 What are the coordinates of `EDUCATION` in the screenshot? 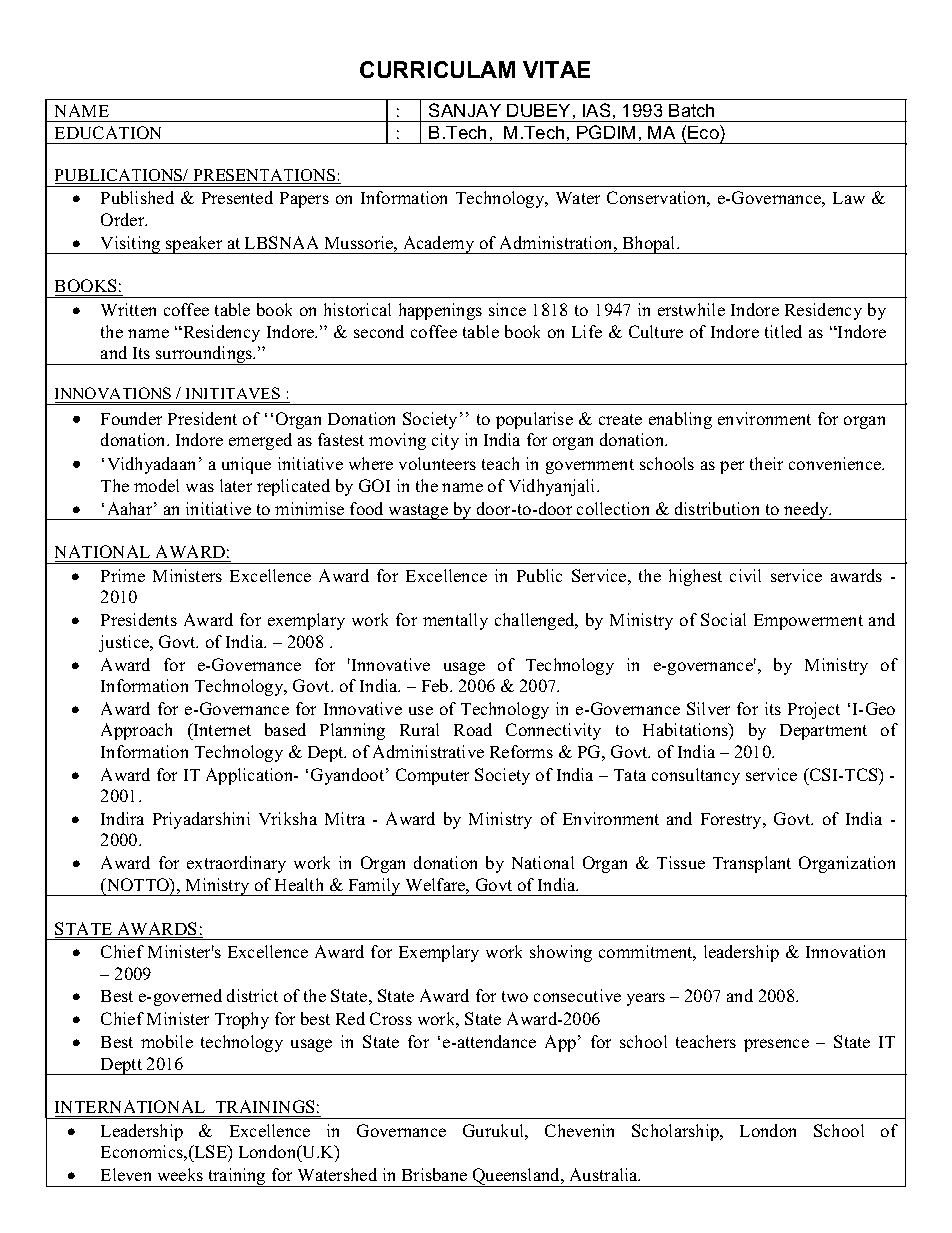 It's located at (108, 132).
